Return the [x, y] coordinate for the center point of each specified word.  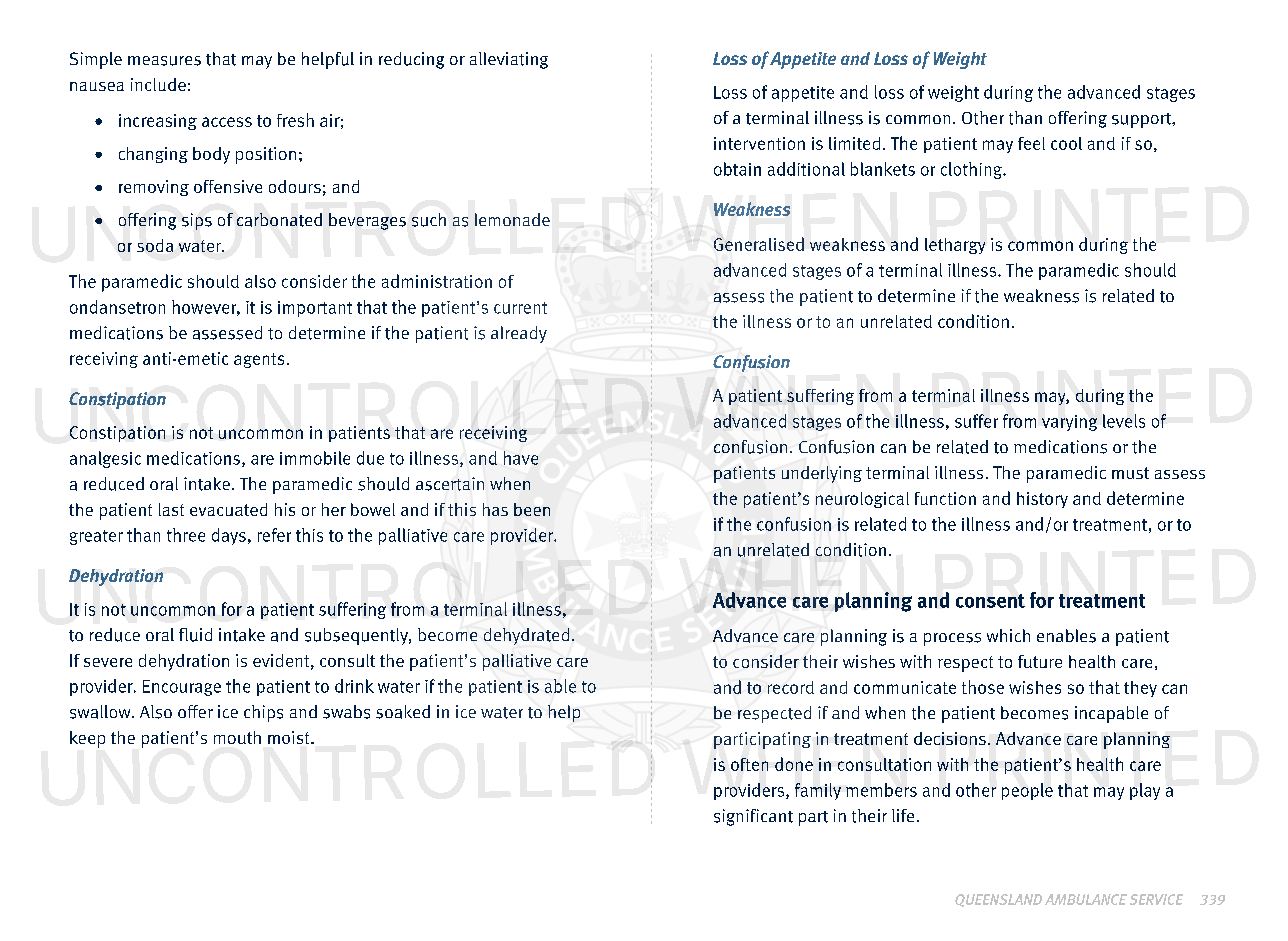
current [520, 308]
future [1040, 661]
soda [155, 245]
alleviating [509, 60]
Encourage [182, 688]
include [158, 84]
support [1143, 120]
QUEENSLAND [998, 900]
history [1042, 500]
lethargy [955, 246]
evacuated [228, 509]
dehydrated [526, 636]
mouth [237, 737]
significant [753, 817]
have [521, 458]
